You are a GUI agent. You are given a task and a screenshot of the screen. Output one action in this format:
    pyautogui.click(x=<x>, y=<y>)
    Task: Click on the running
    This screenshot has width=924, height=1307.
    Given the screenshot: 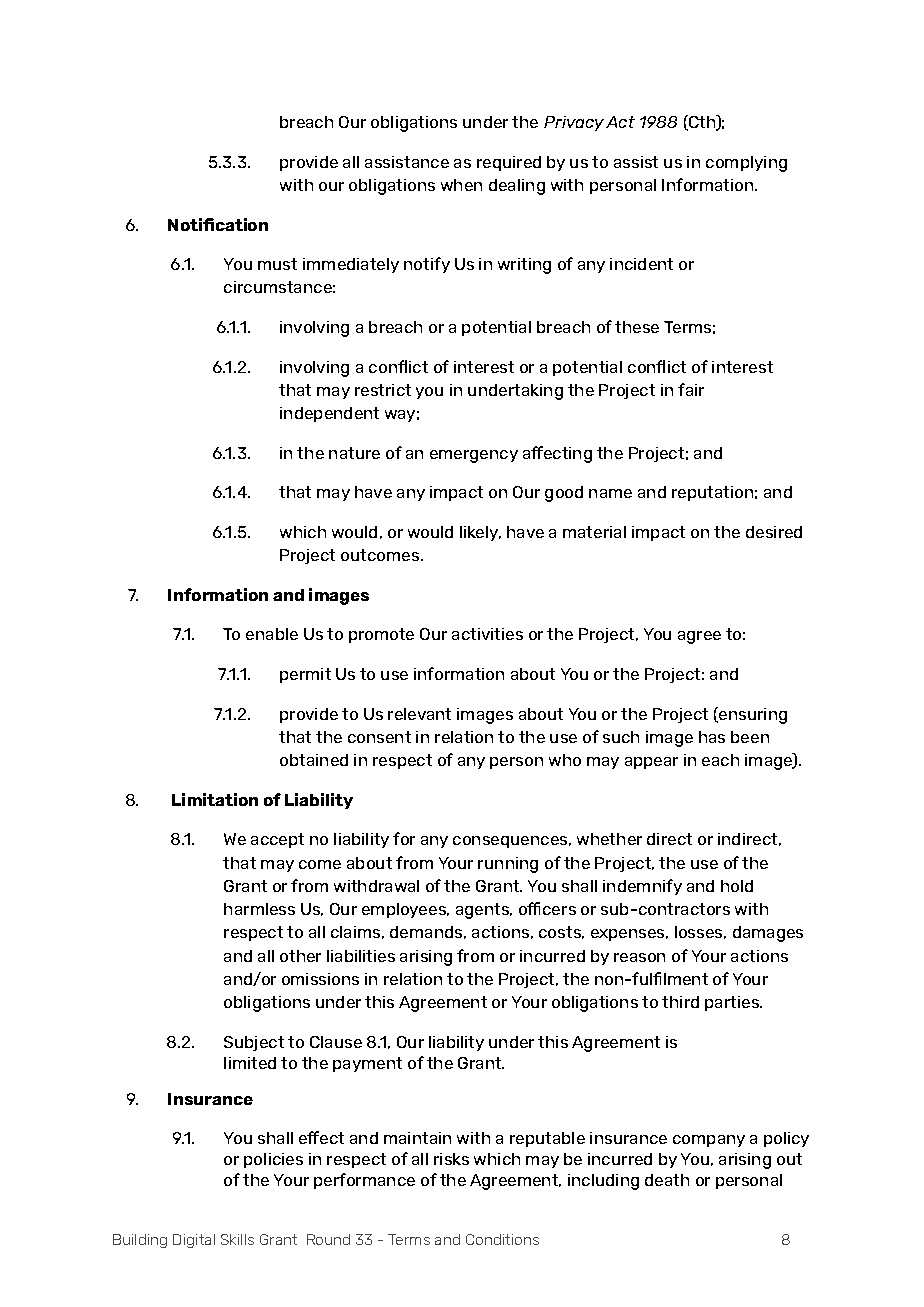 What is the action you would take?
    pyautogui.click(x=508, y=865)
